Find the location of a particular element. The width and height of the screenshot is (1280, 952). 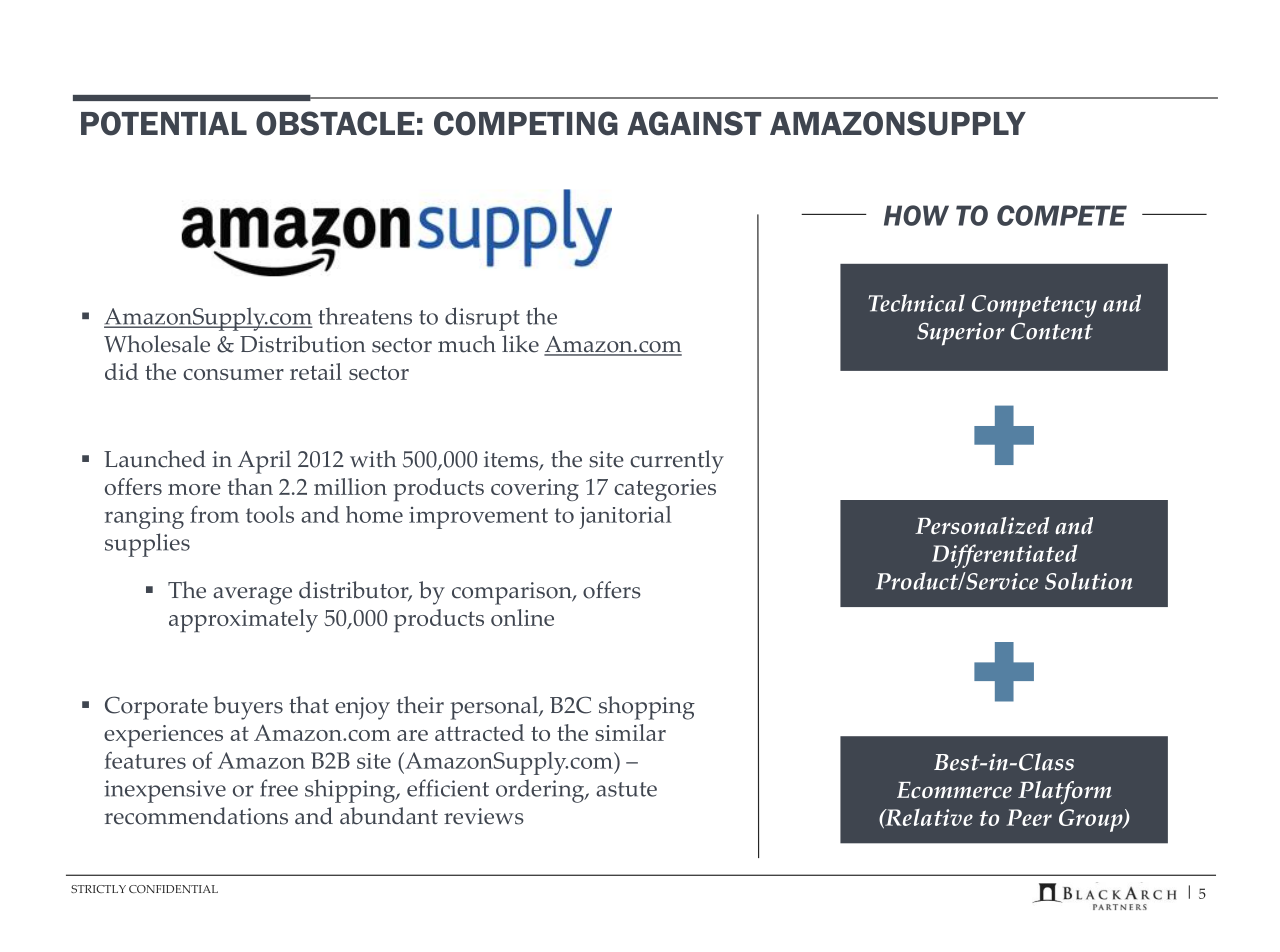

Superior is located at coordinates (961, 334).
